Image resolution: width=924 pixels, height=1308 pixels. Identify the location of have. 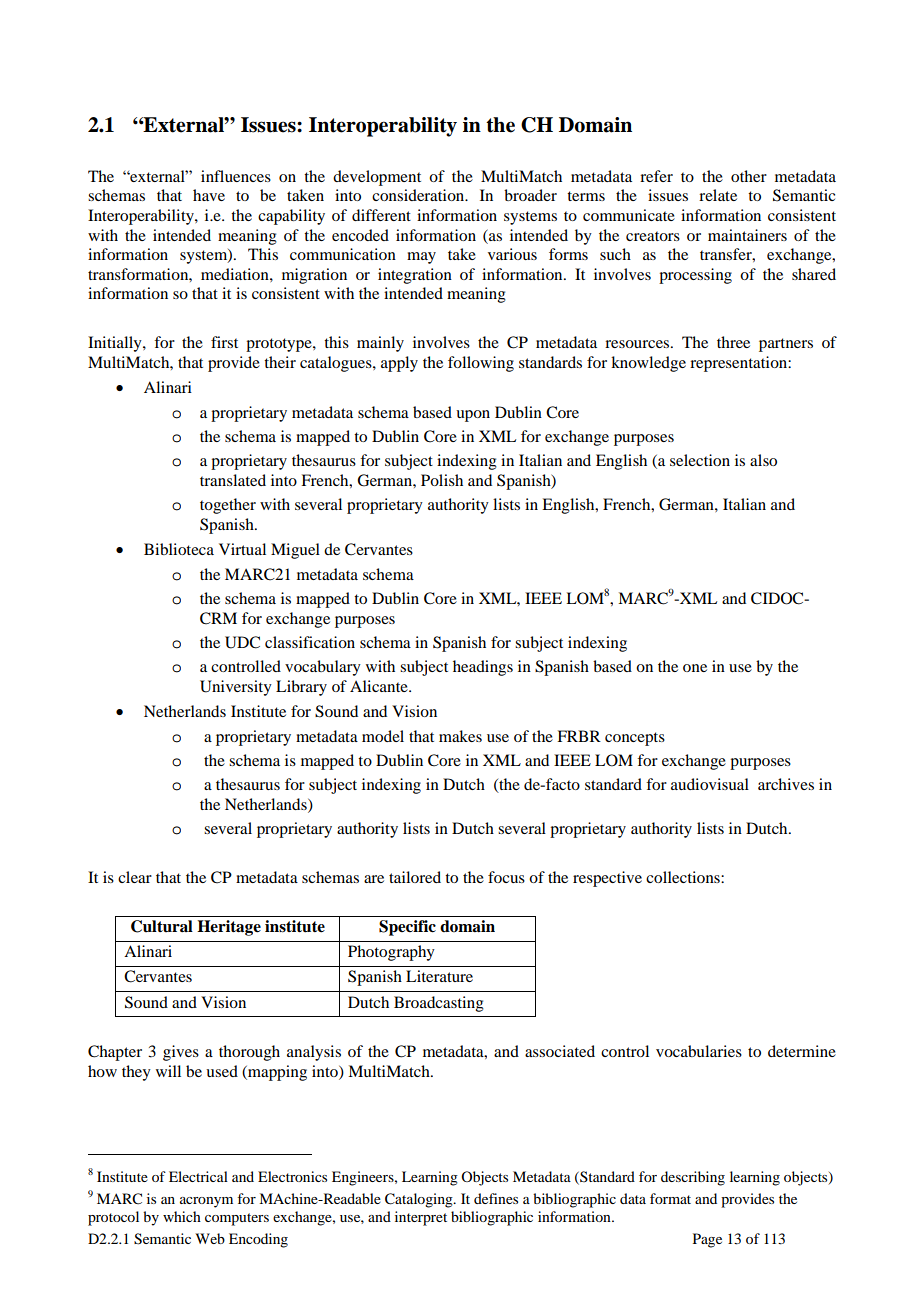
(209, 195).
